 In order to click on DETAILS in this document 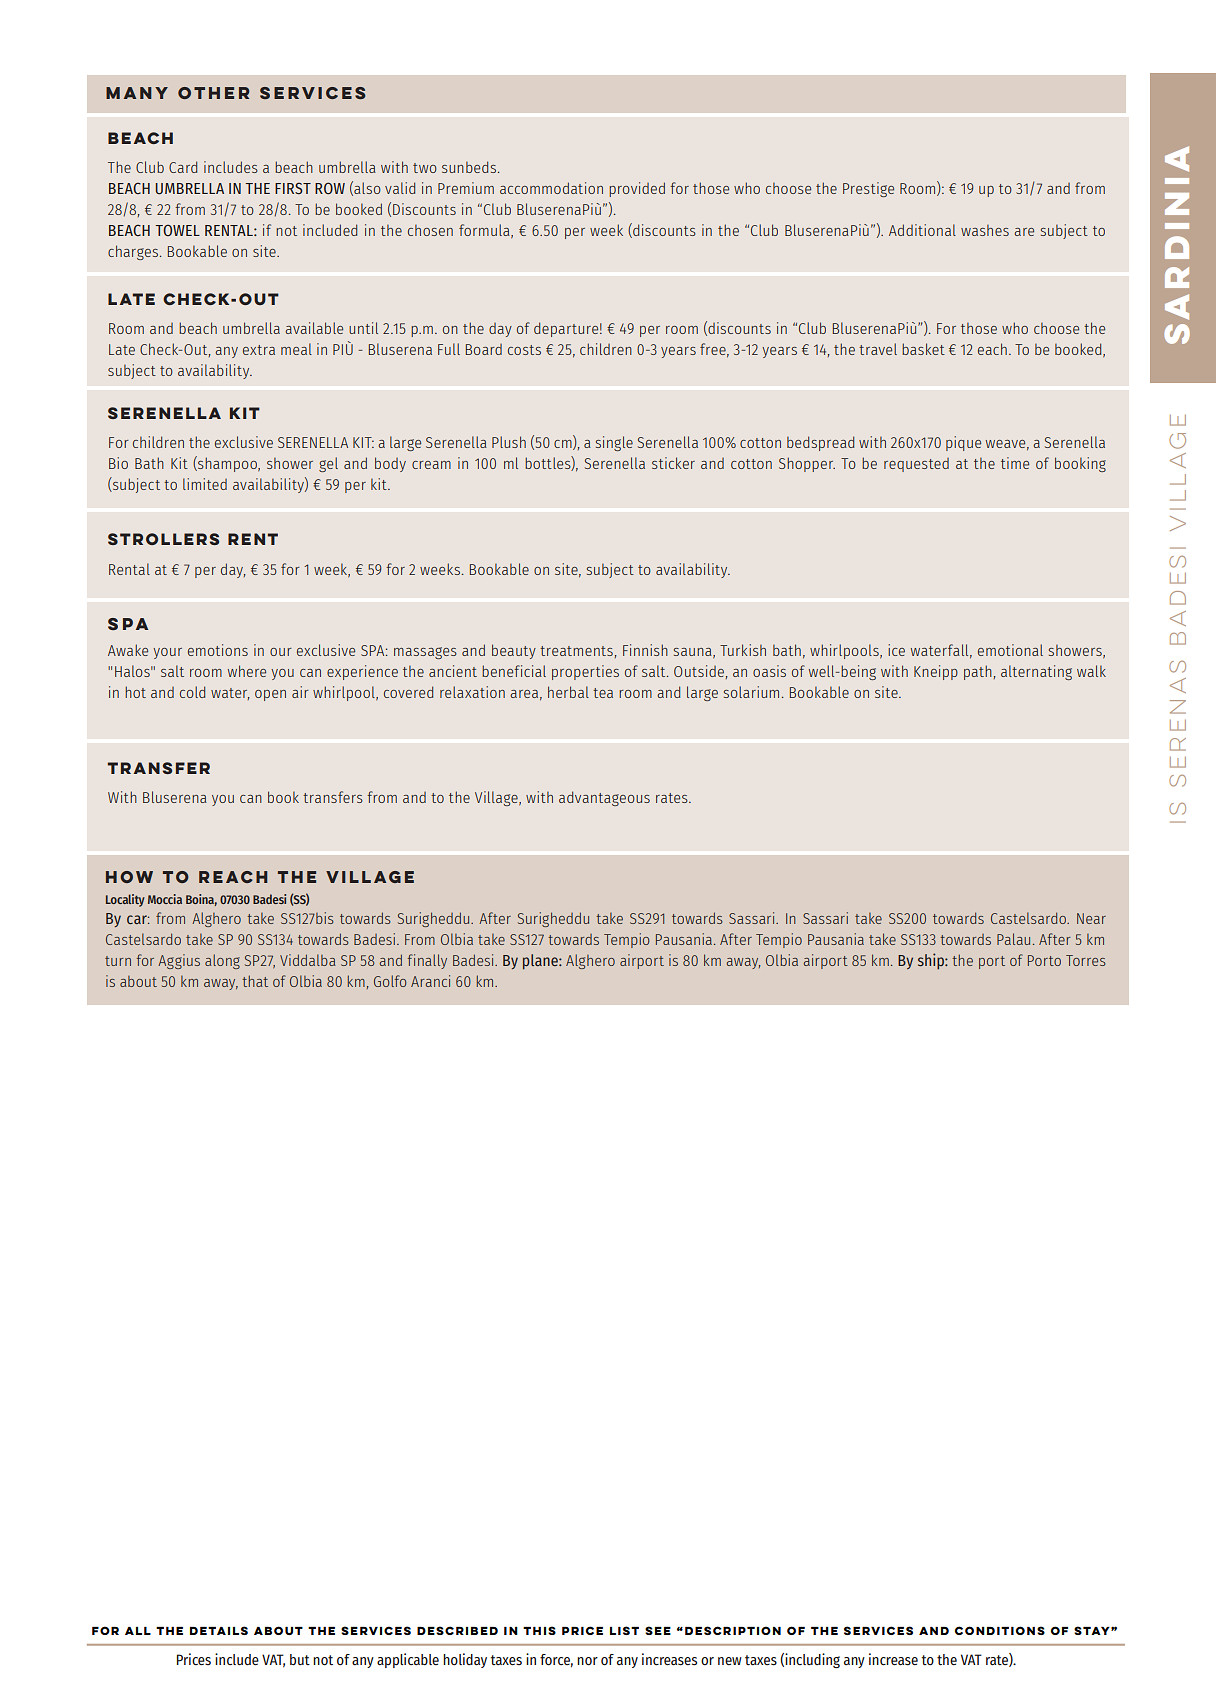, I will do `click(219, 1630)`.
